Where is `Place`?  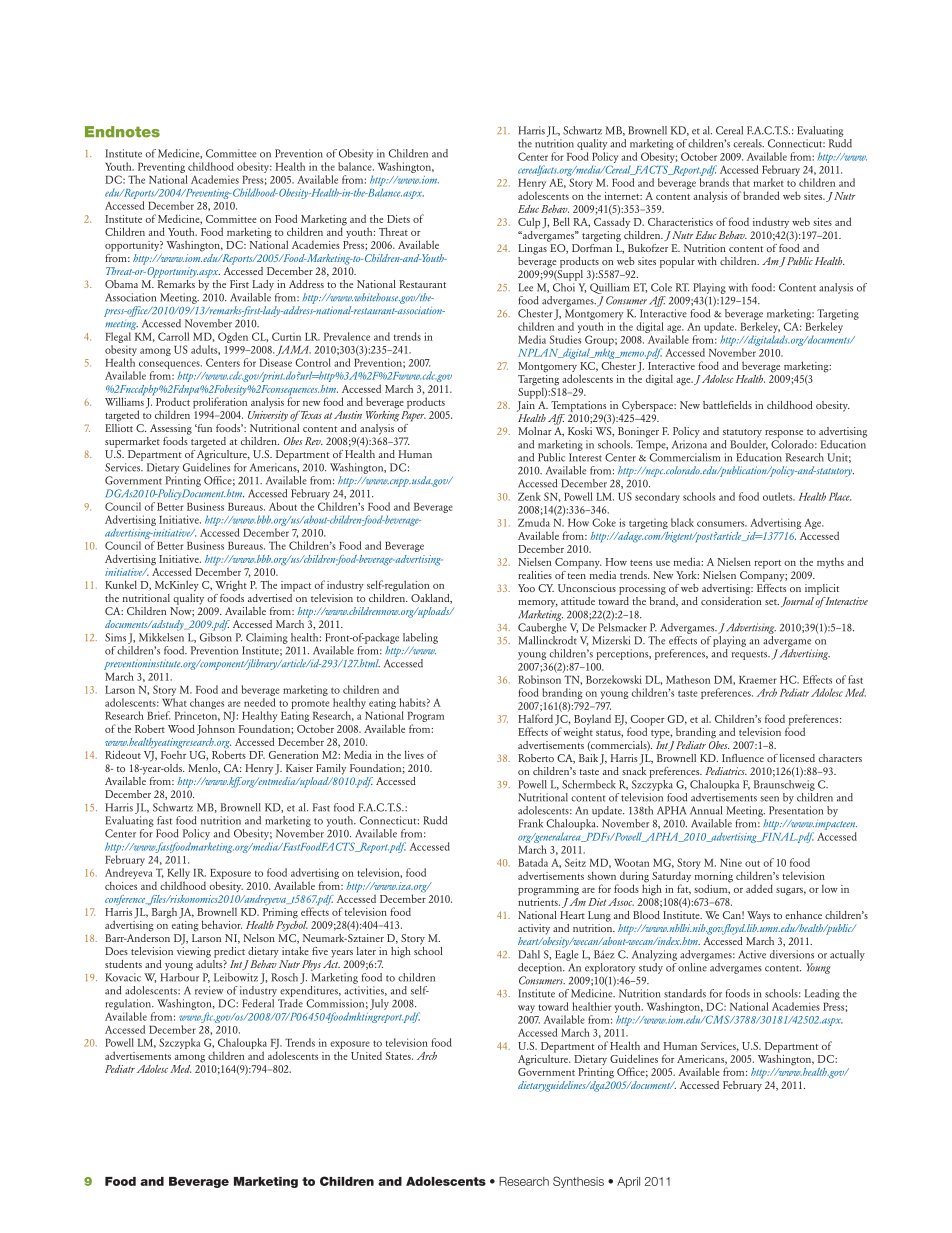 Place is located at coordinates (840, 496).
